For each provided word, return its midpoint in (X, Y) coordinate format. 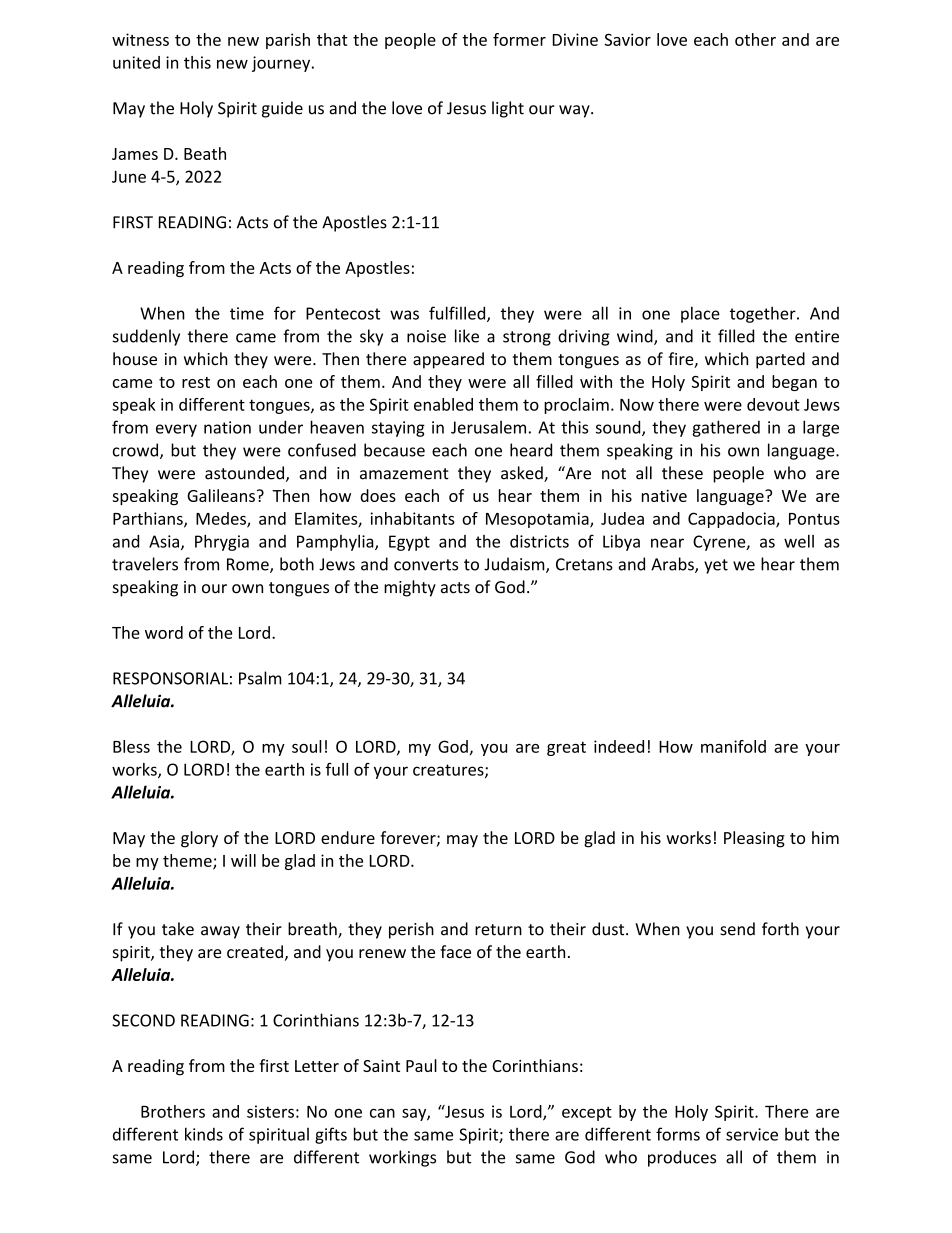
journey (282, 64)
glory (199, 839)
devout (773, 404)
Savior (628, 39)
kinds (204, 1134)
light (508, 109)
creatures (449, 771)
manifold (733, 746)
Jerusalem (488, 427)
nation (227, 427)
